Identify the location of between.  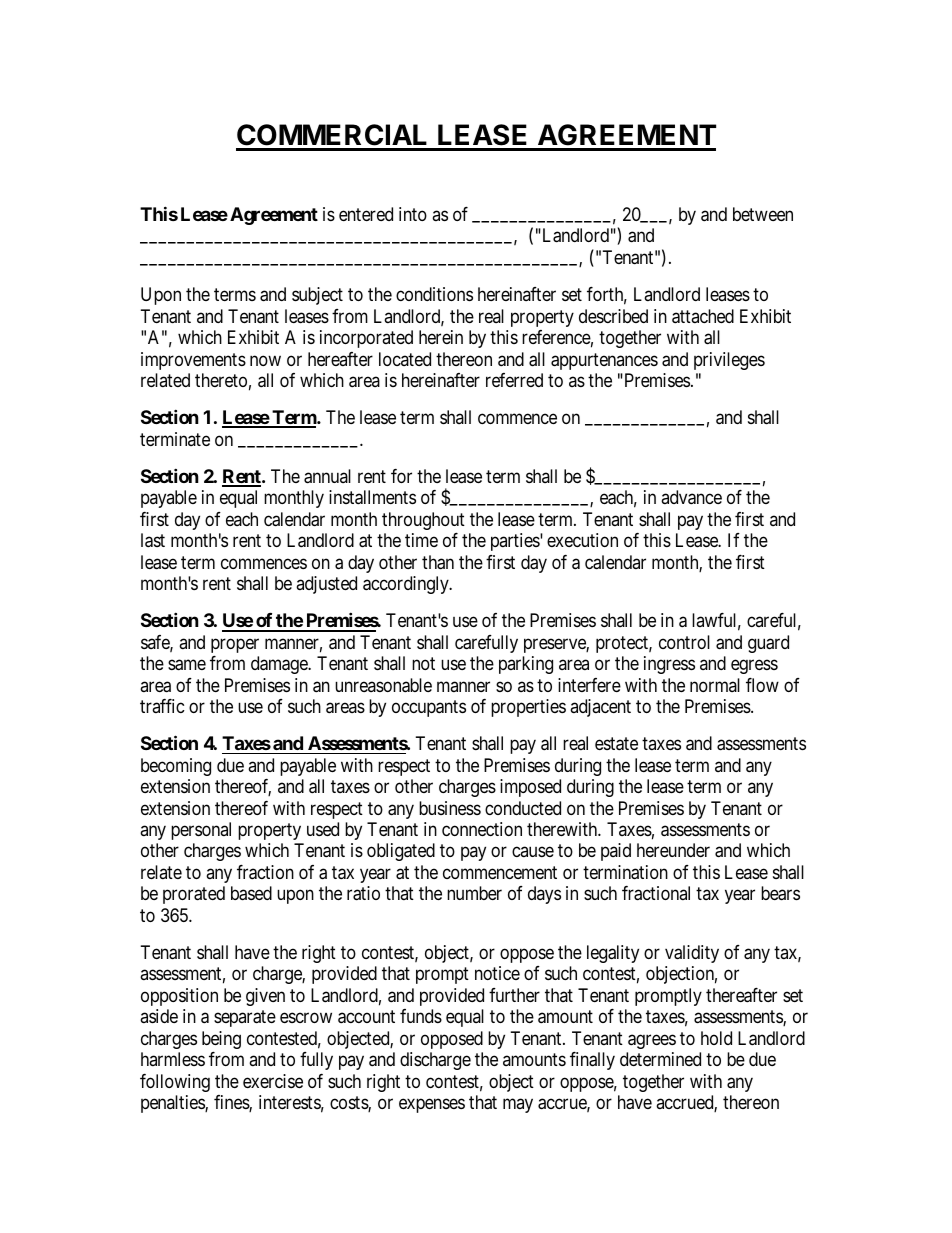
(763, 214).
